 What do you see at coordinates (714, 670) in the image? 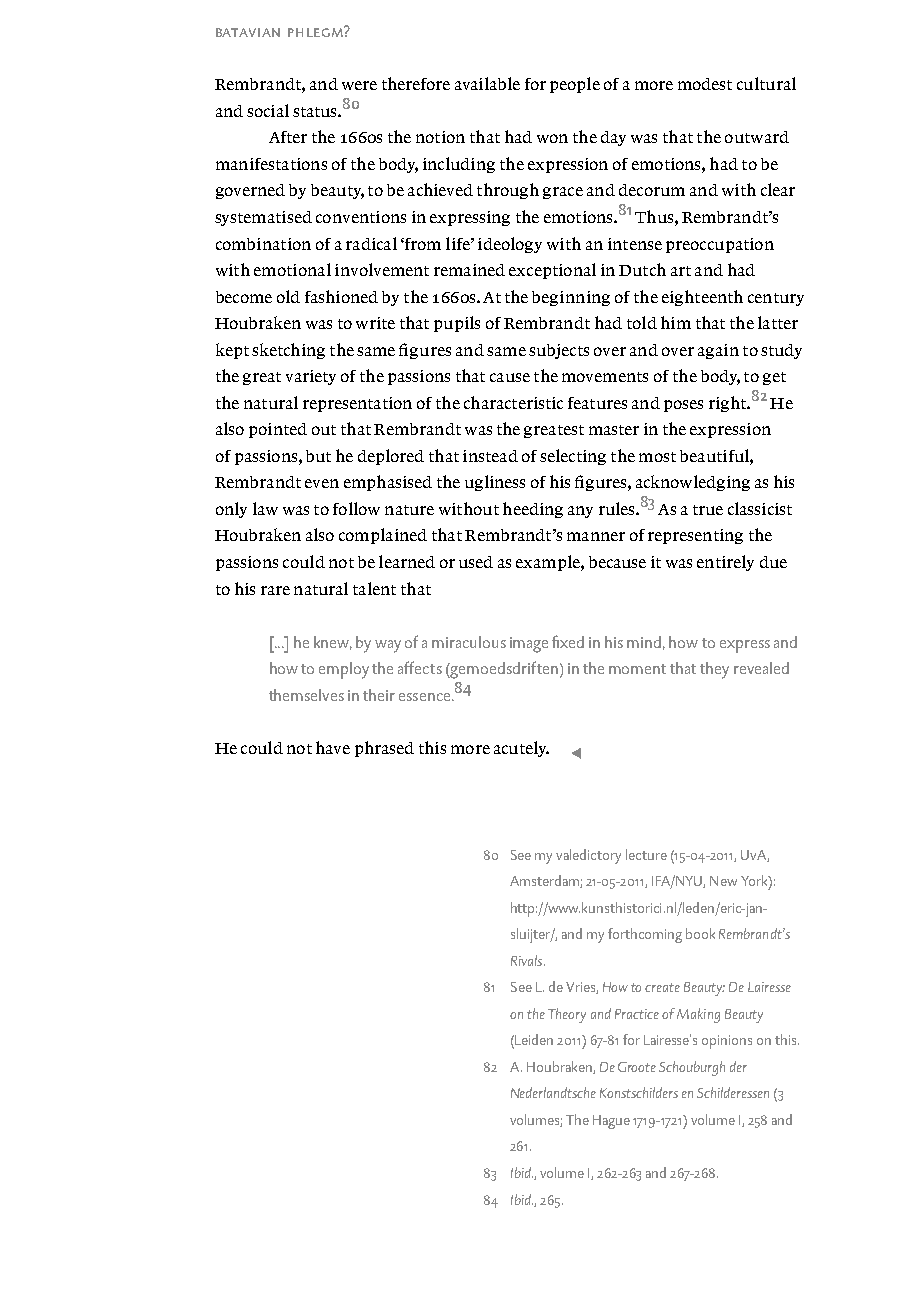
I see `they` at bounding box center [714, 670].
